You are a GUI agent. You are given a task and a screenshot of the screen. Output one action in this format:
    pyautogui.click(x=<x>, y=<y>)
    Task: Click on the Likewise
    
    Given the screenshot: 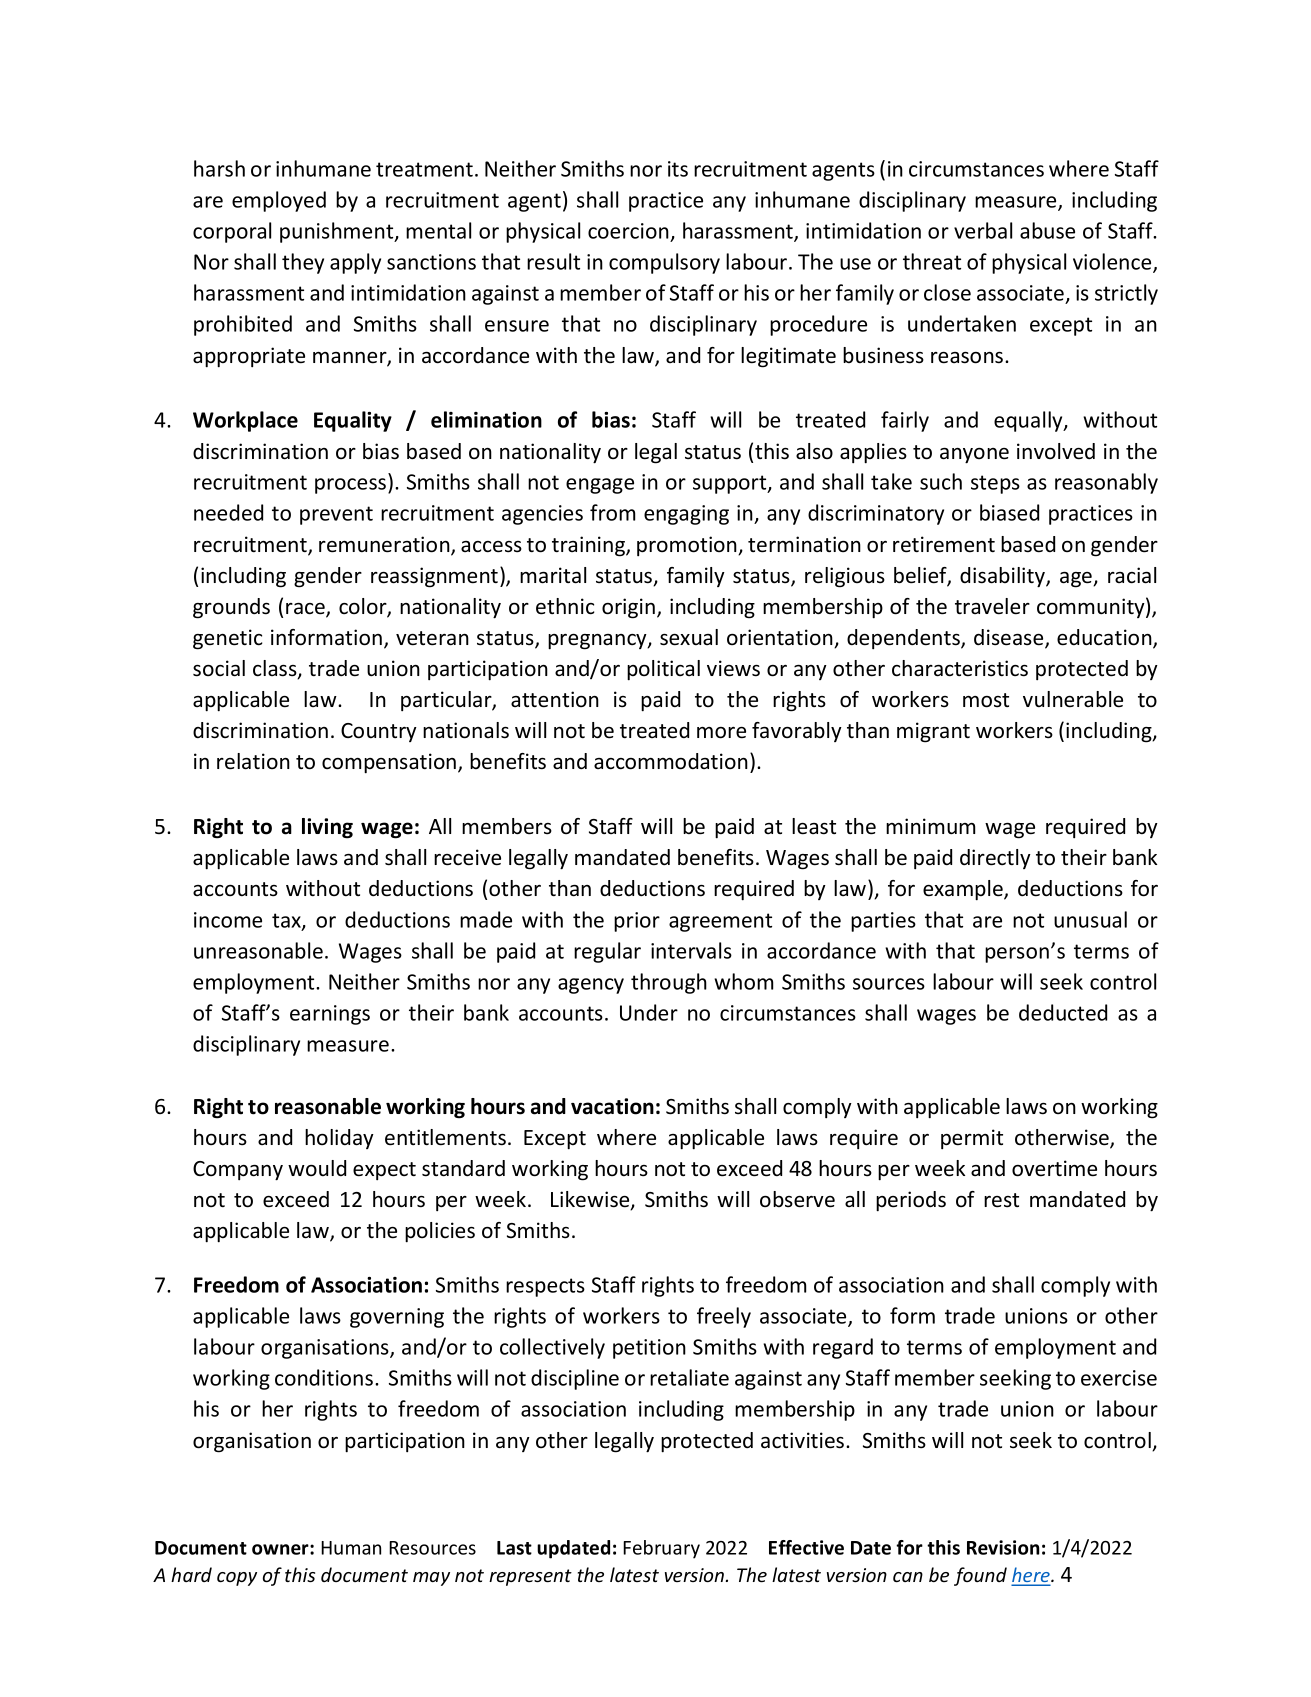 What is the action you would take?
    pyautogui.click(x=591, y=1200)
